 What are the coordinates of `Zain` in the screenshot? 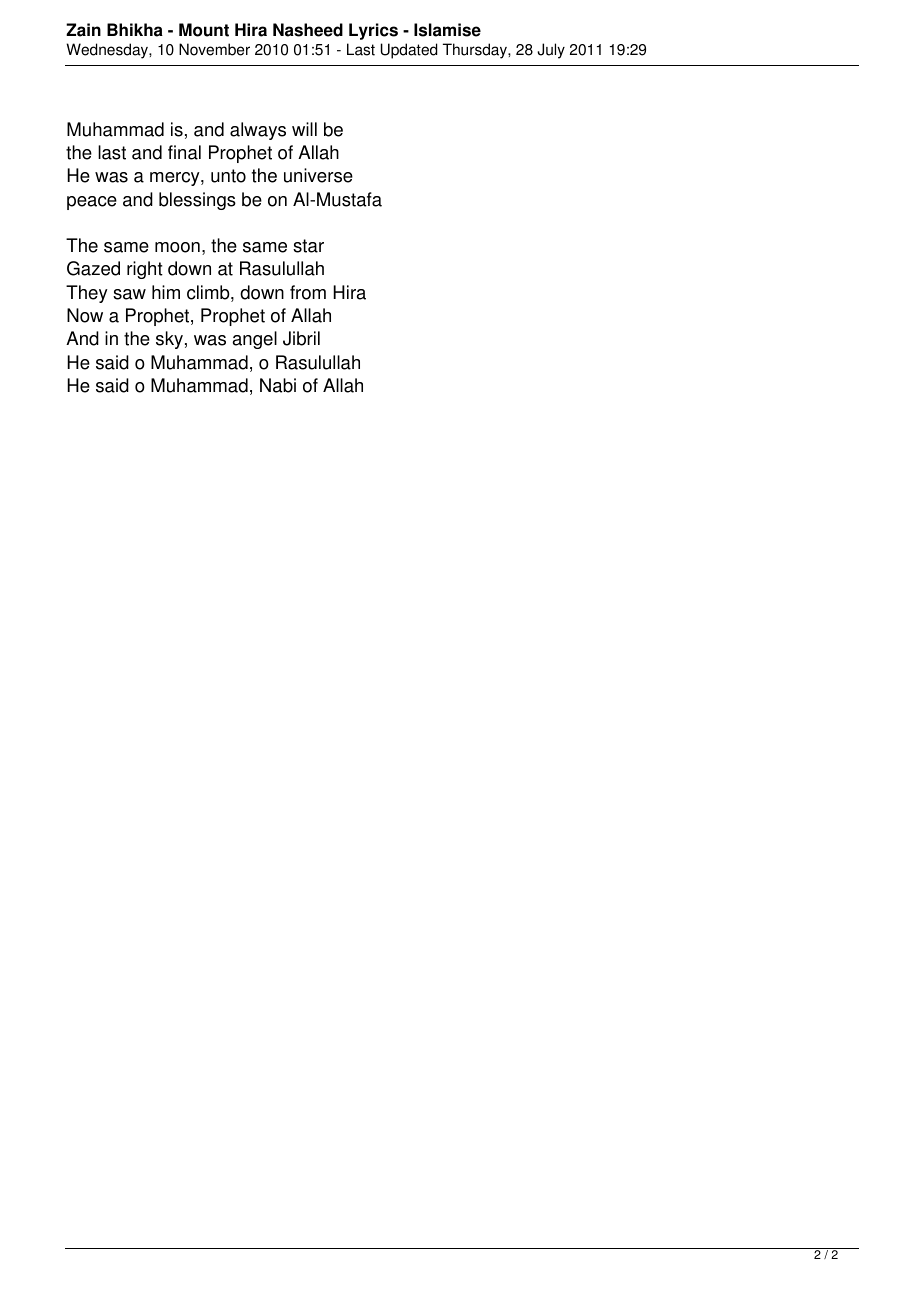 It's located at (83, 30).
